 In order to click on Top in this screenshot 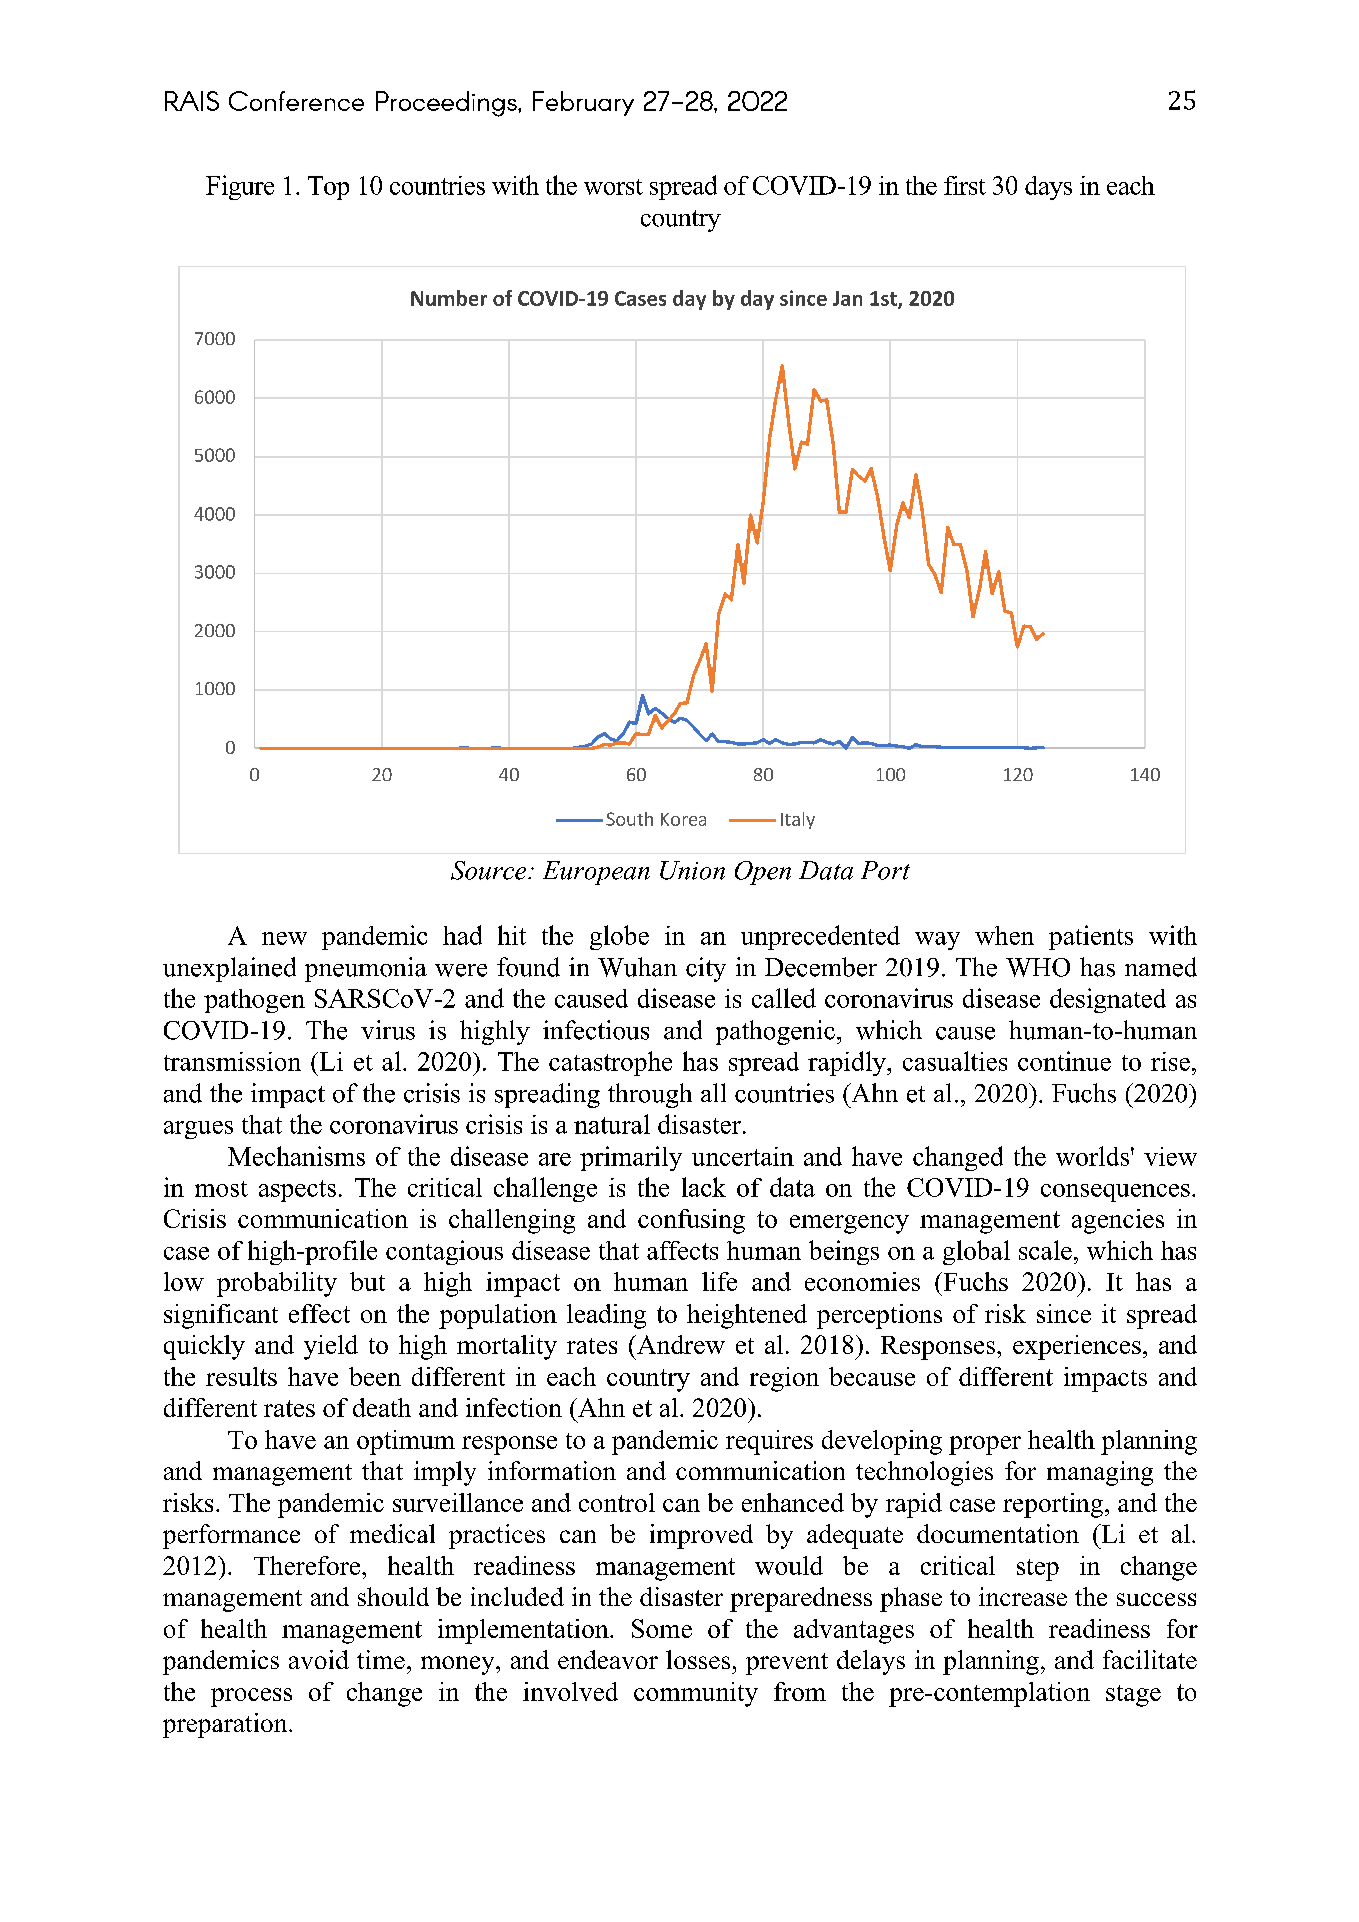, I will do `click(328, 188)`.
